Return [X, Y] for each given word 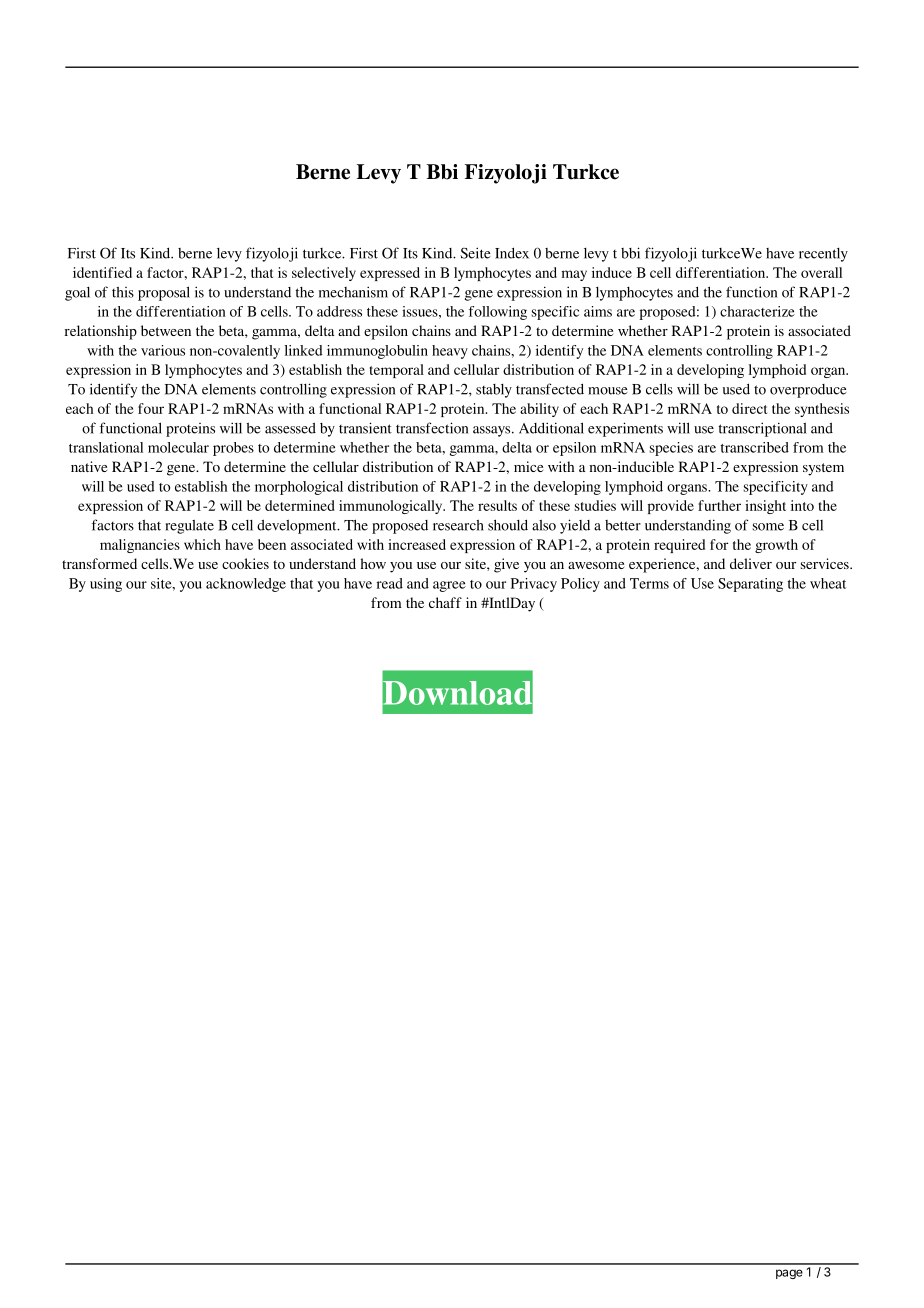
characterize [757, 311]
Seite [476, 253]
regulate [189, 527]
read [390, 583]
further [719, 505]
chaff [445, 602]
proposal [164, 293]
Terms [649, 583]
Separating [750, 585]
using [106, 585]
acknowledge [246, 585]
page [789, 1274]
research [458, 525]
